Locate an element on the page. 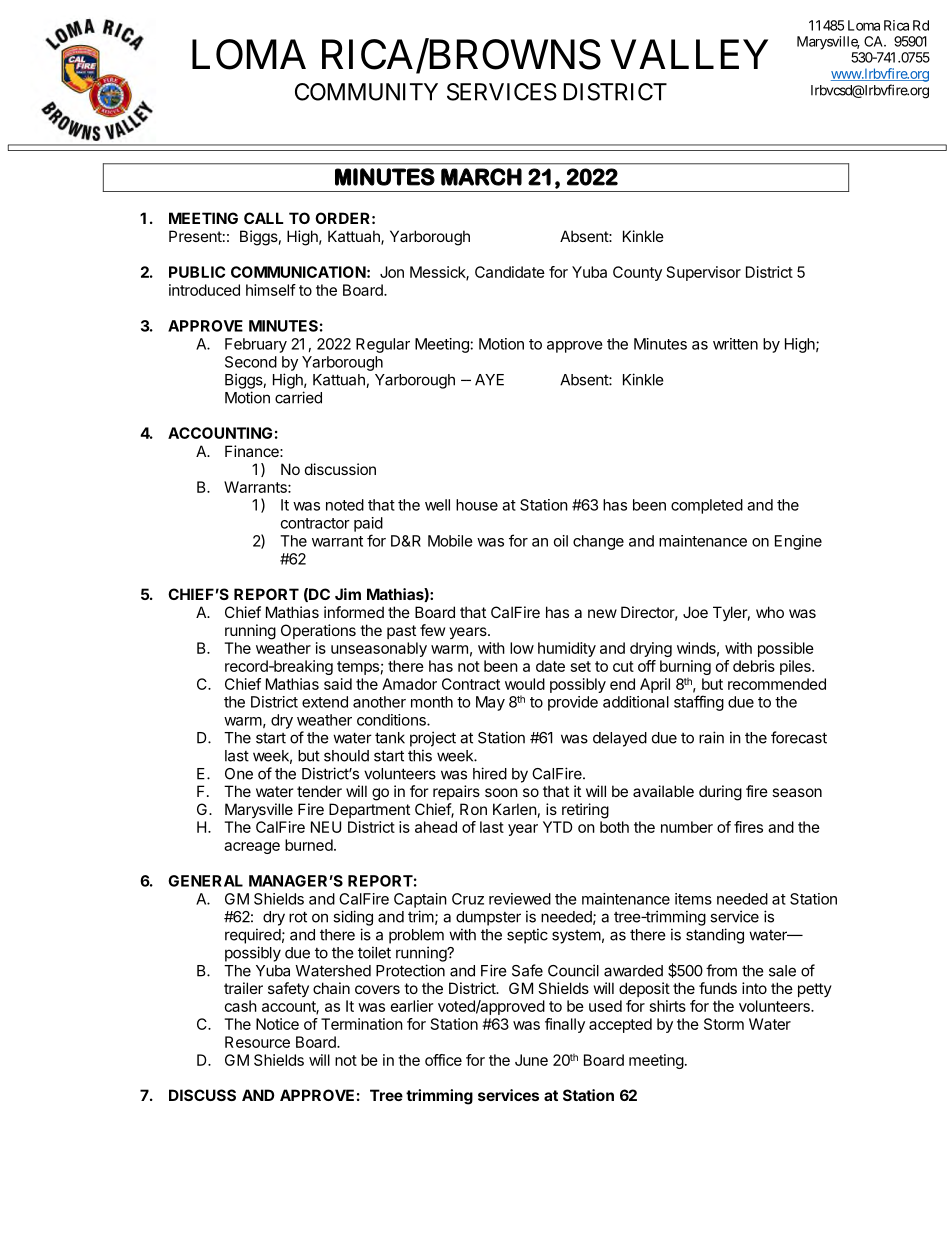 This page has width=952, height=1233. Mobile is located at coordinates (450, 541).
